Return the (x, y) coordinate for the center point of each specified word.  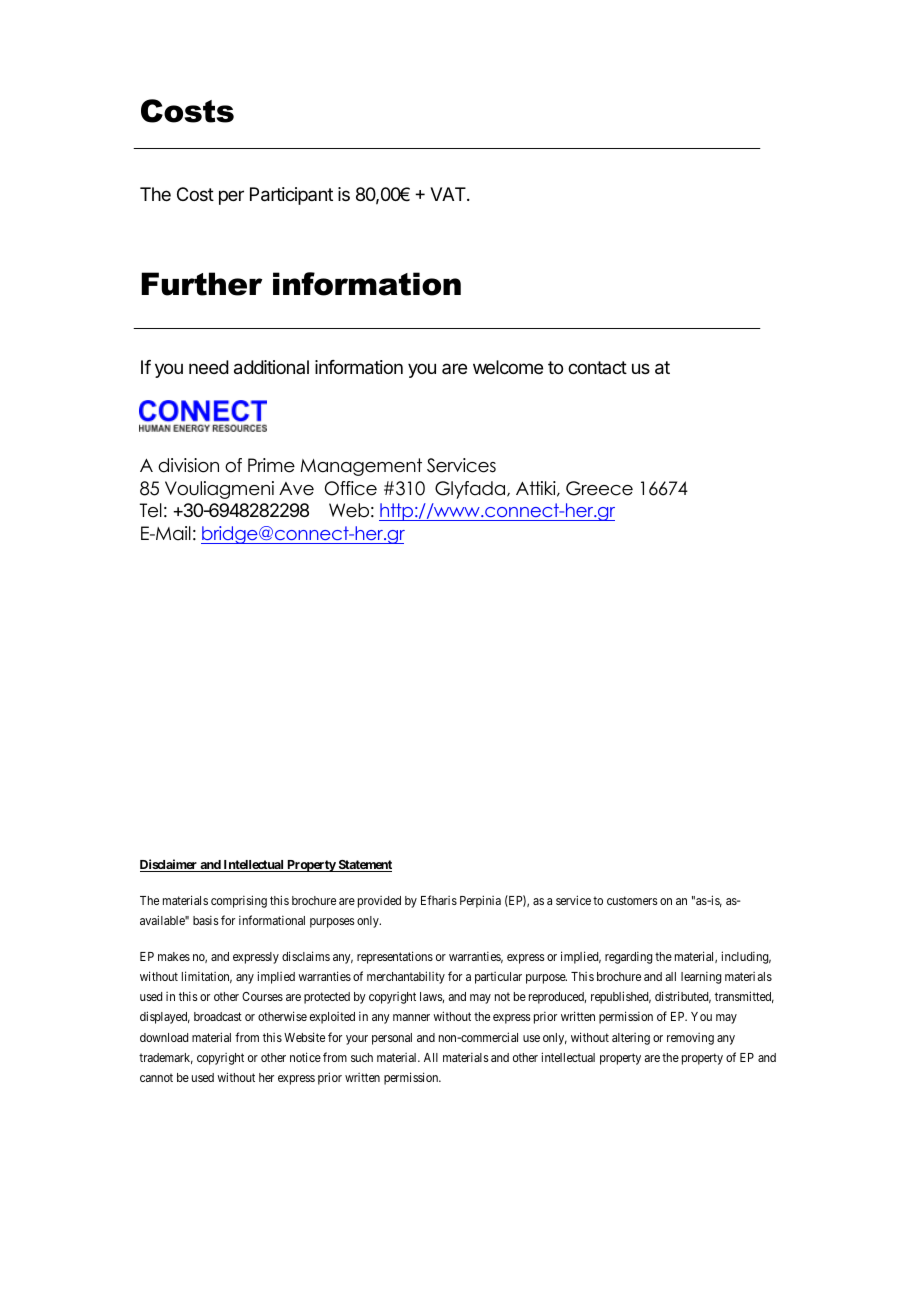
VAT (449, 194)
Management (361, 467)
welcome (508, 367)
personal (392, 1039)
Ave (296, 489)
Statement (364, 866)
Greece (599, 488)
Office (351, 488)
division (188, 465)
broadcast (218, 1016)
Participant (291, 196)
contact (597, 367)
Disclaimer (169, 865)
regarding (628, 957)
